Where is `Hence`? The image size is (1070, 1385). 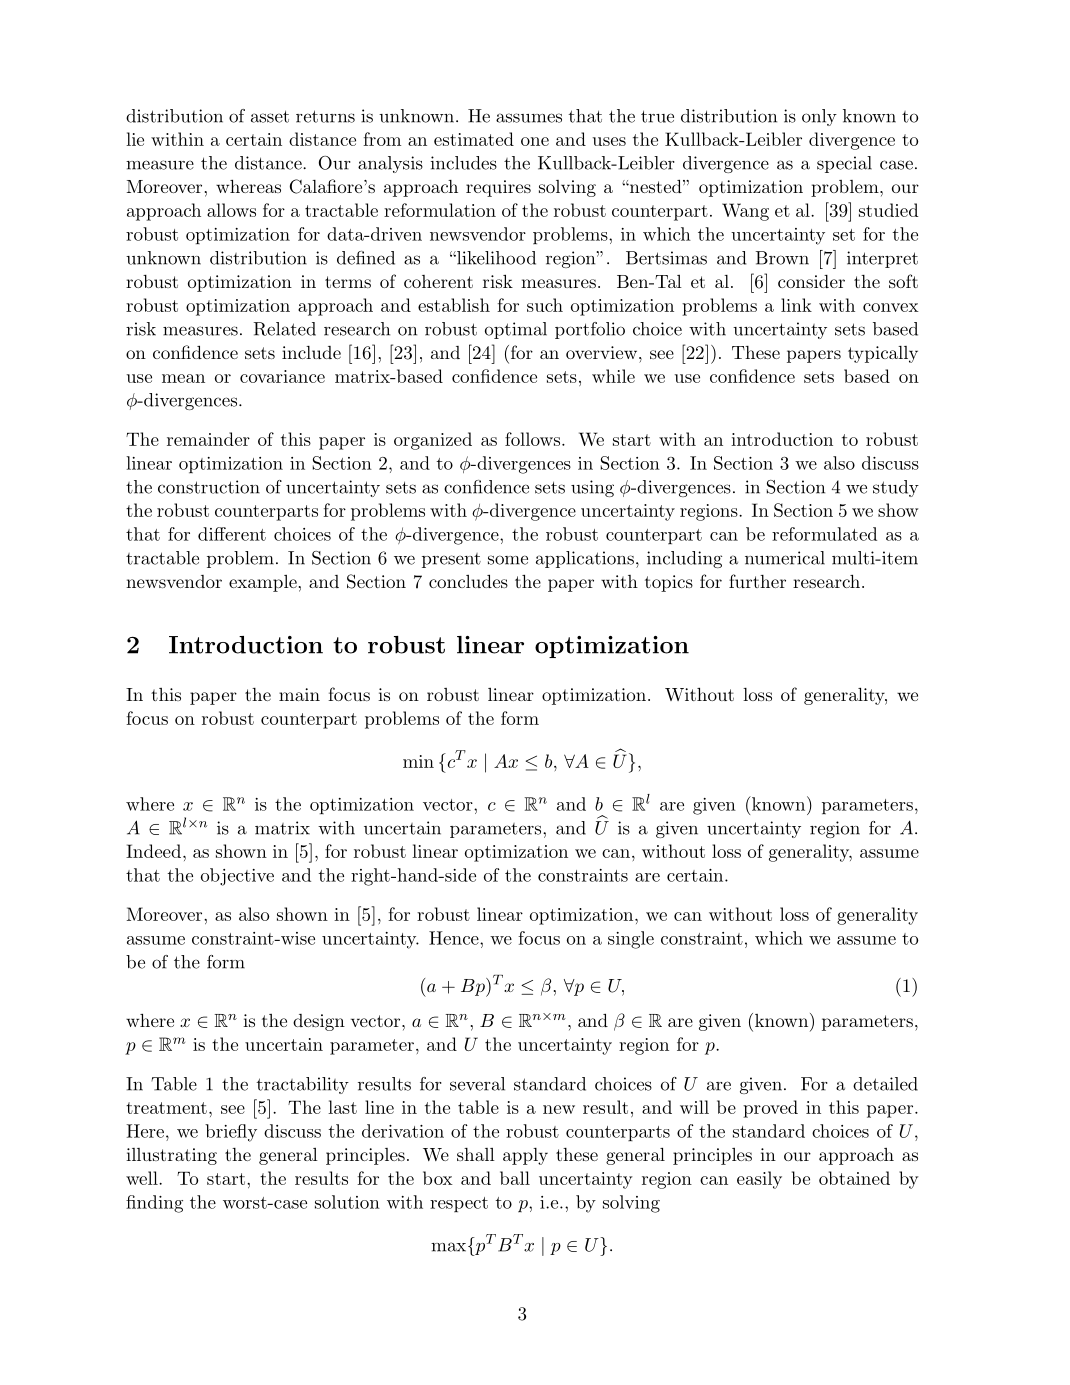 Hence is located at coordinates (455, 938).
